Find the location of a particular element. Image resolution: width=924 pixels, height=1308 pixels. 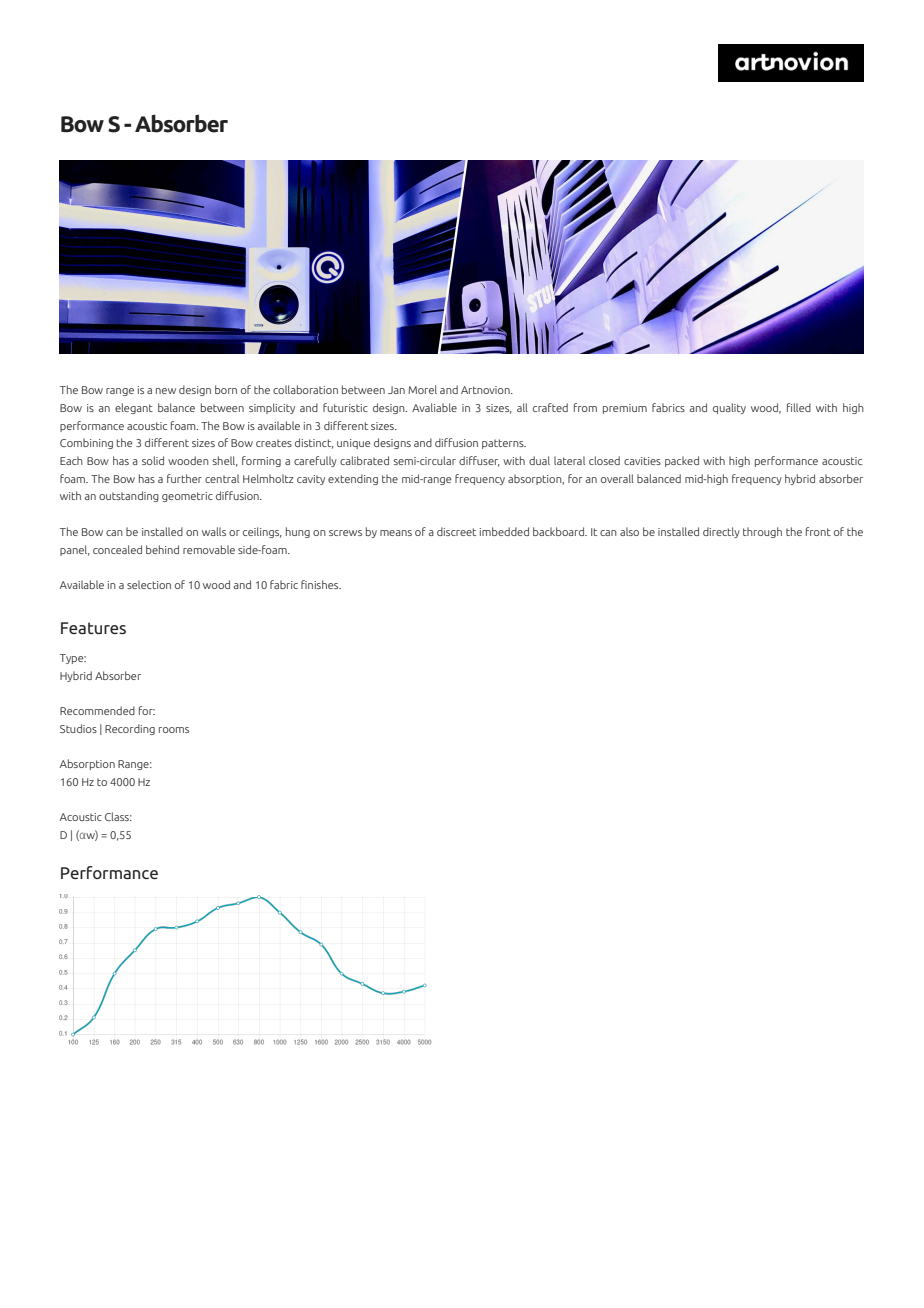

new is located at coordinates (166, 391).
